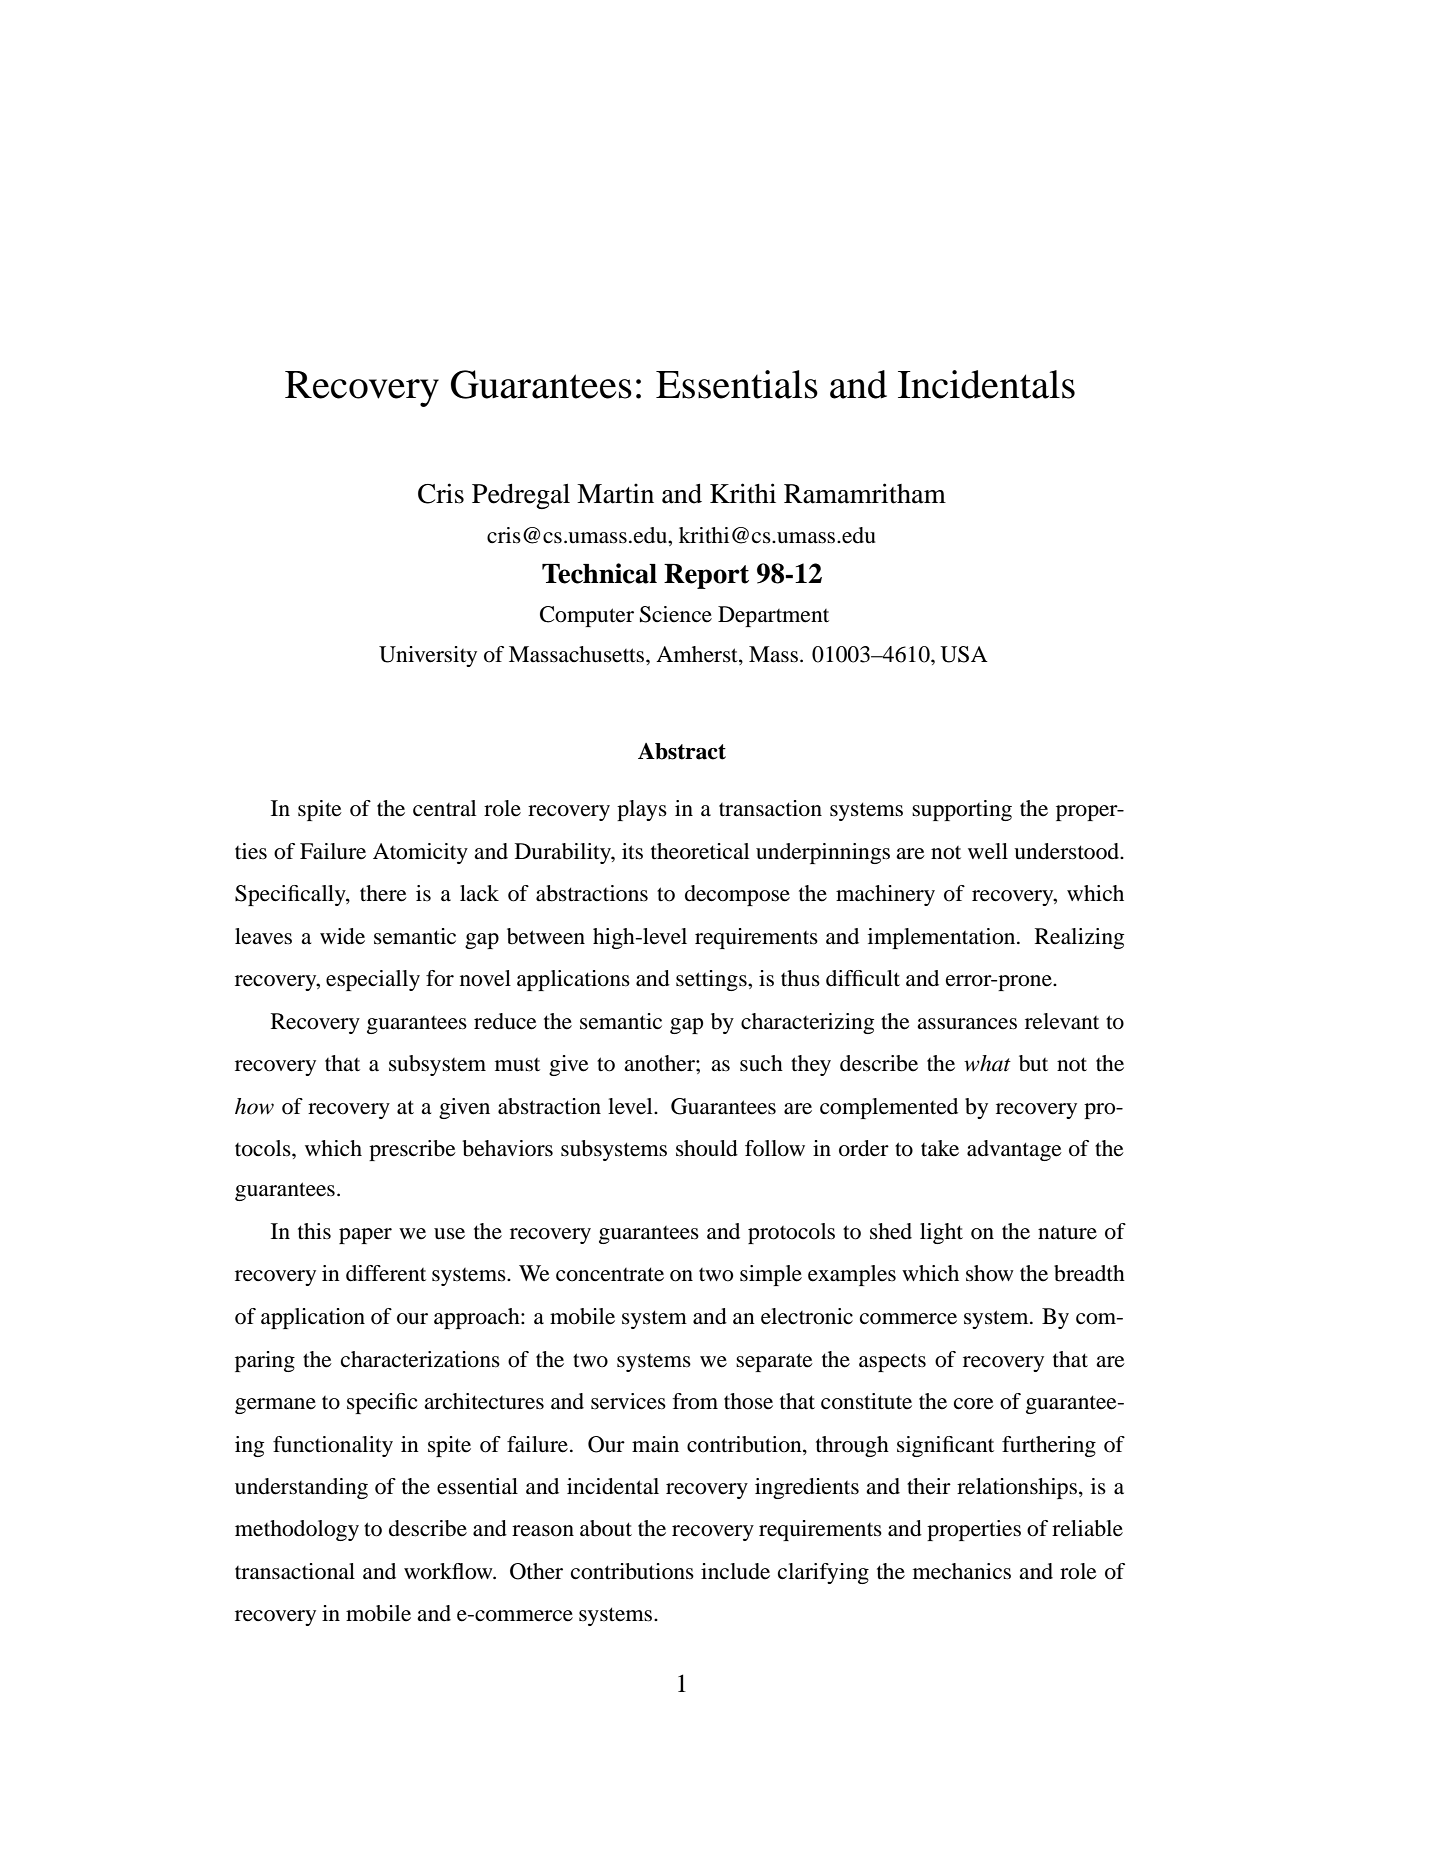 The image size is (1449, 1875). I want to click on about, so click(606, 1528).
